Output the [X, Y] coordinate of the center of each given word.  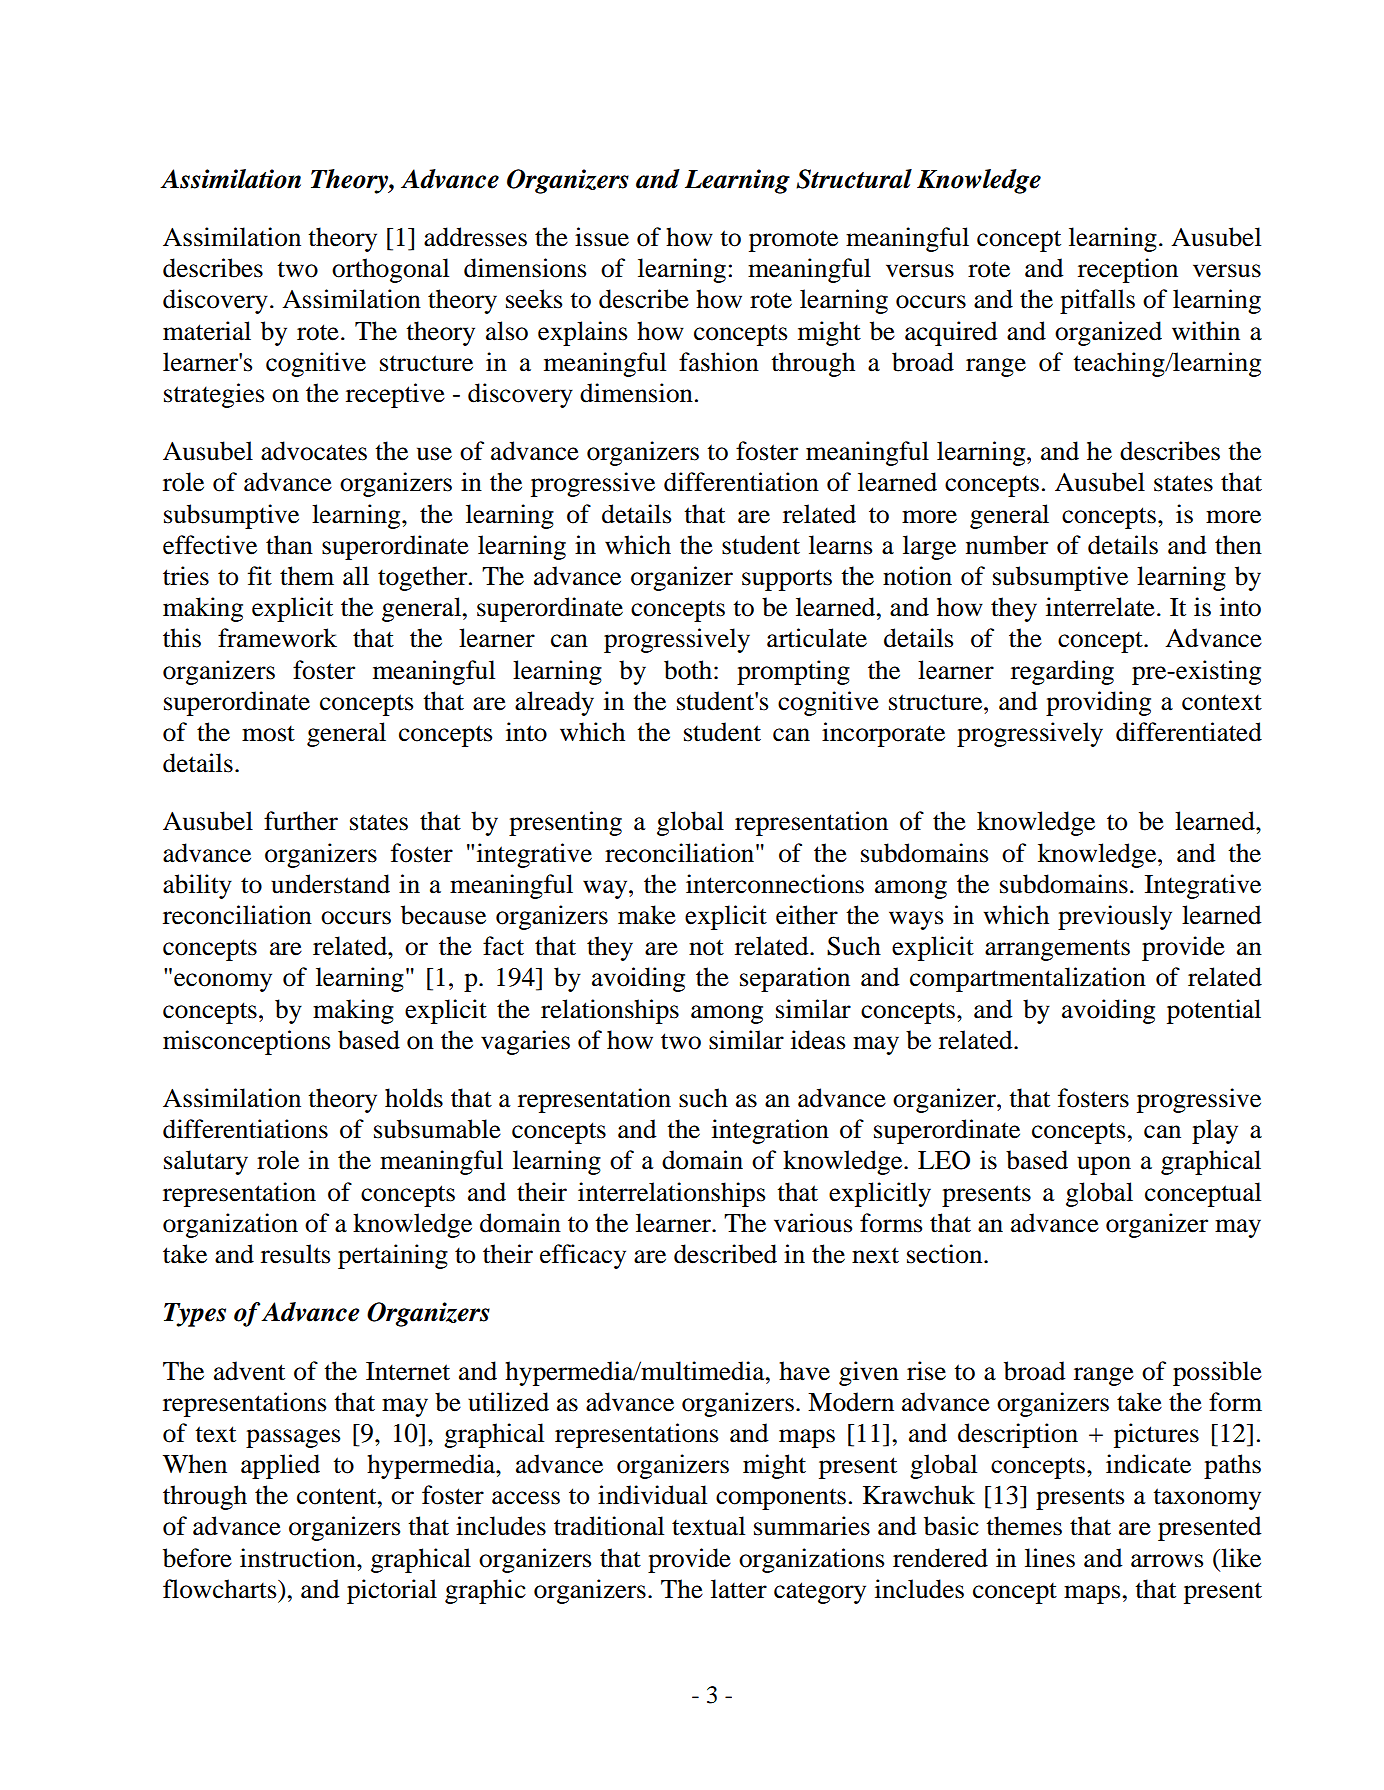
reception [1128, 270]
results [295, 1254]
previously [1115, 917]
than [289, 545]
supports [787, 580]
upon [1104, 1165]
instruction [299, 1558]
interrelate [1100, 607]
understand [330, 884]
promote [793, 241]
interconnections [775, 884]
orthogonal [390, 270]
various [813, 1223]
